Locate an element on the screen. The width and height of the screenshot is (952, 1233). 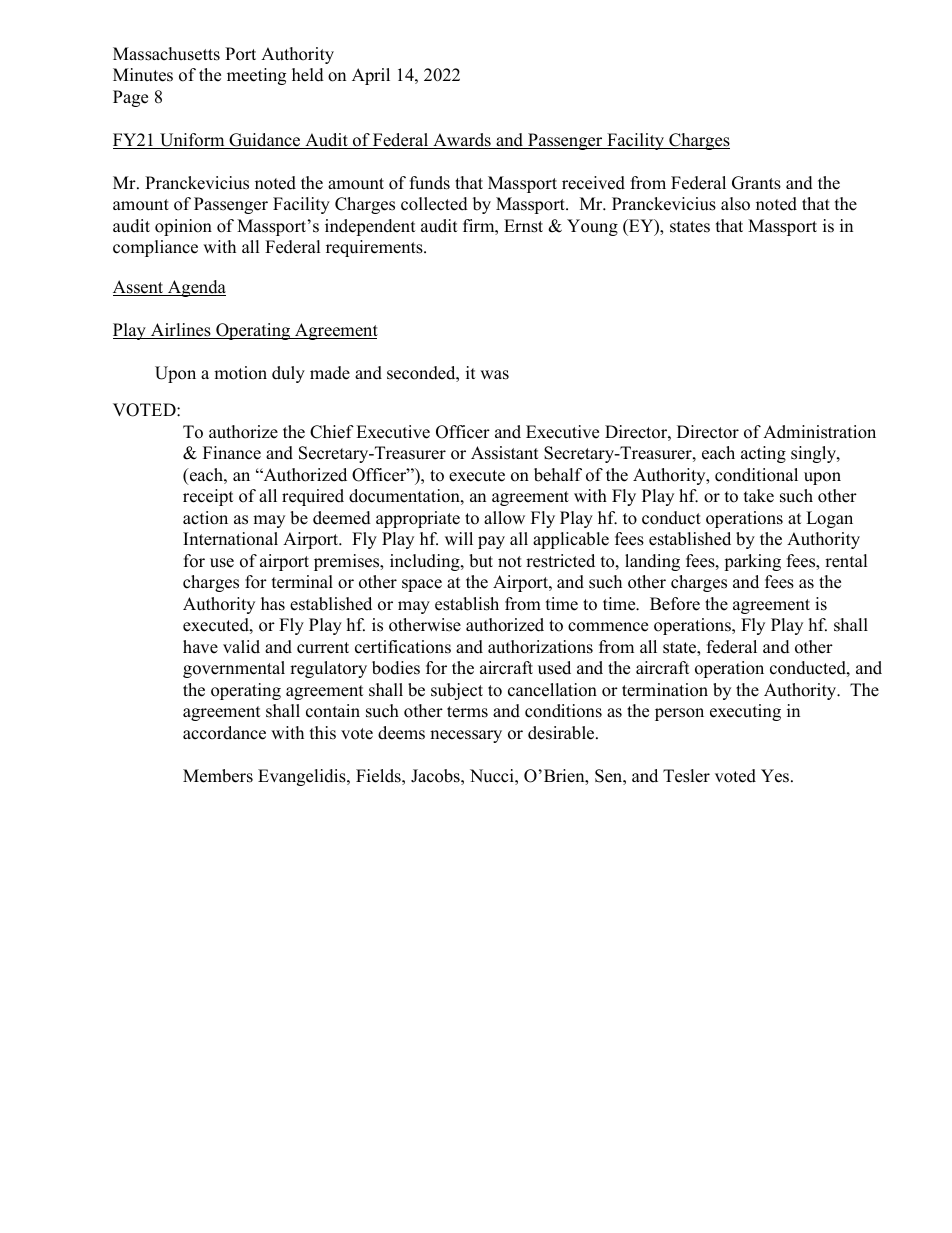
Assistant is located at coordinates (505, 453).
